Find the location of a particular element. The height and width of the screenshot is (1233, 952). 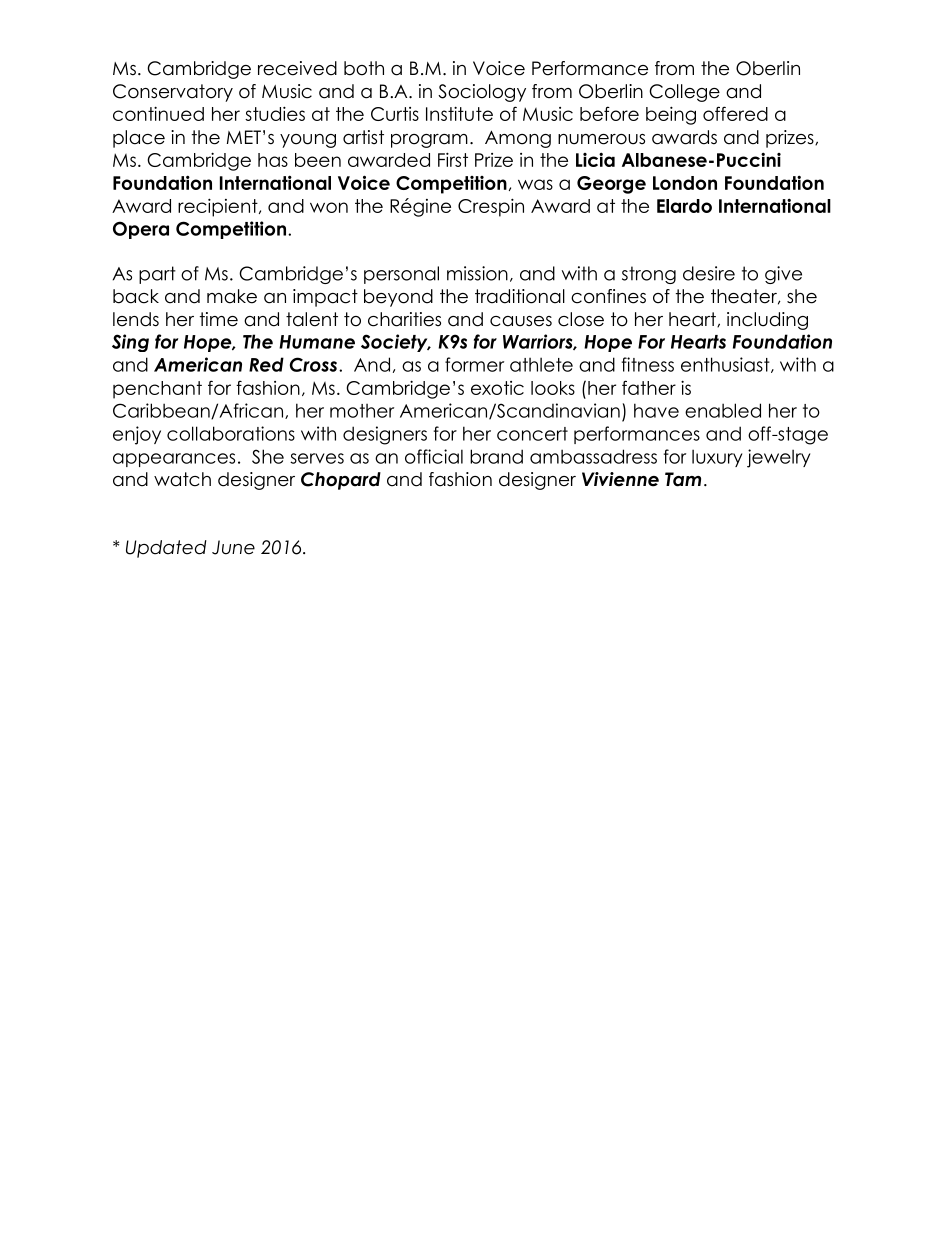

mission is located at coordinates (477, 273).
